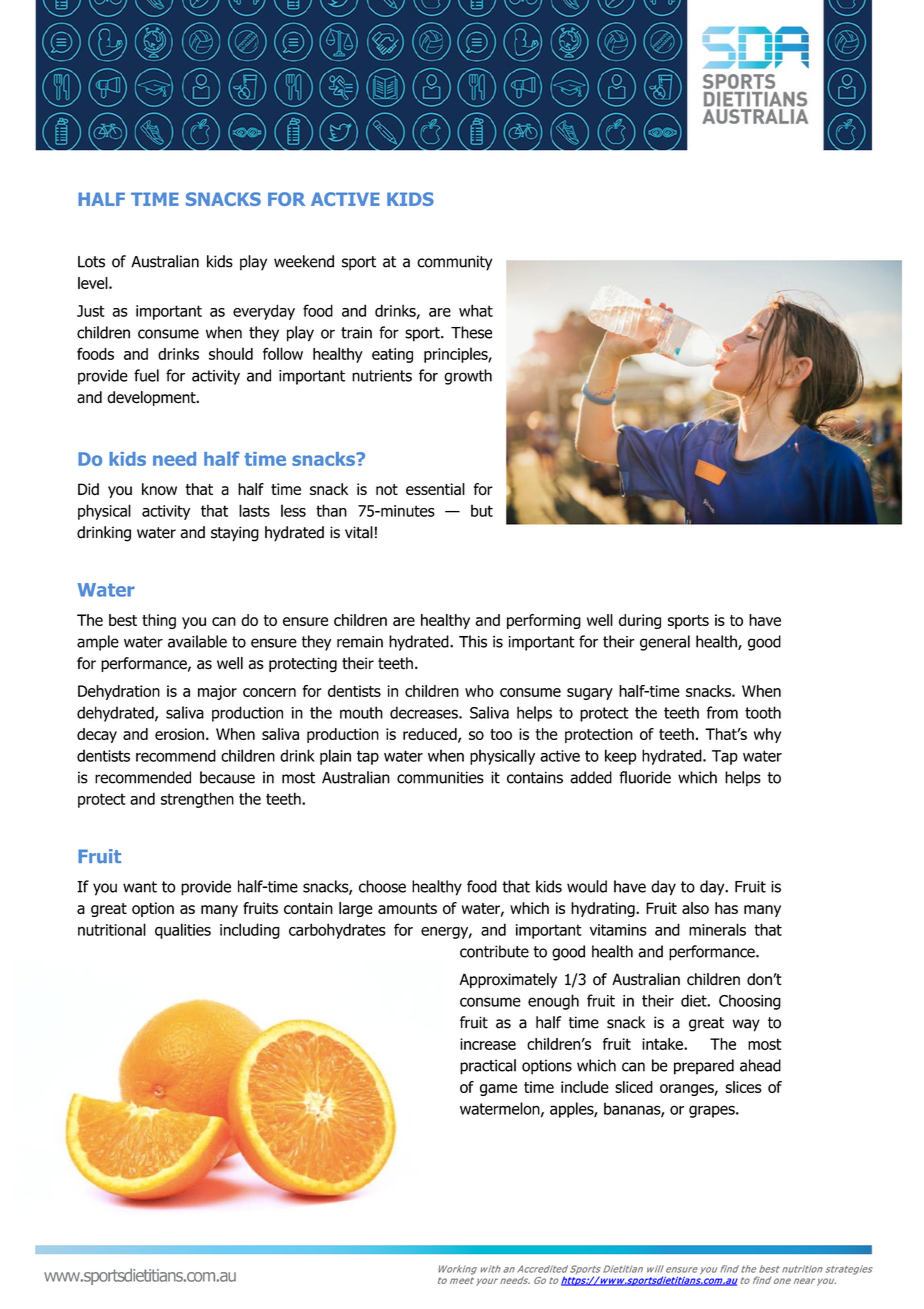 The height and width of the image is (1309, 924). What do you see at coordinates (479, 691) in the image?
I see `who` at bounding box center [479, 691].
